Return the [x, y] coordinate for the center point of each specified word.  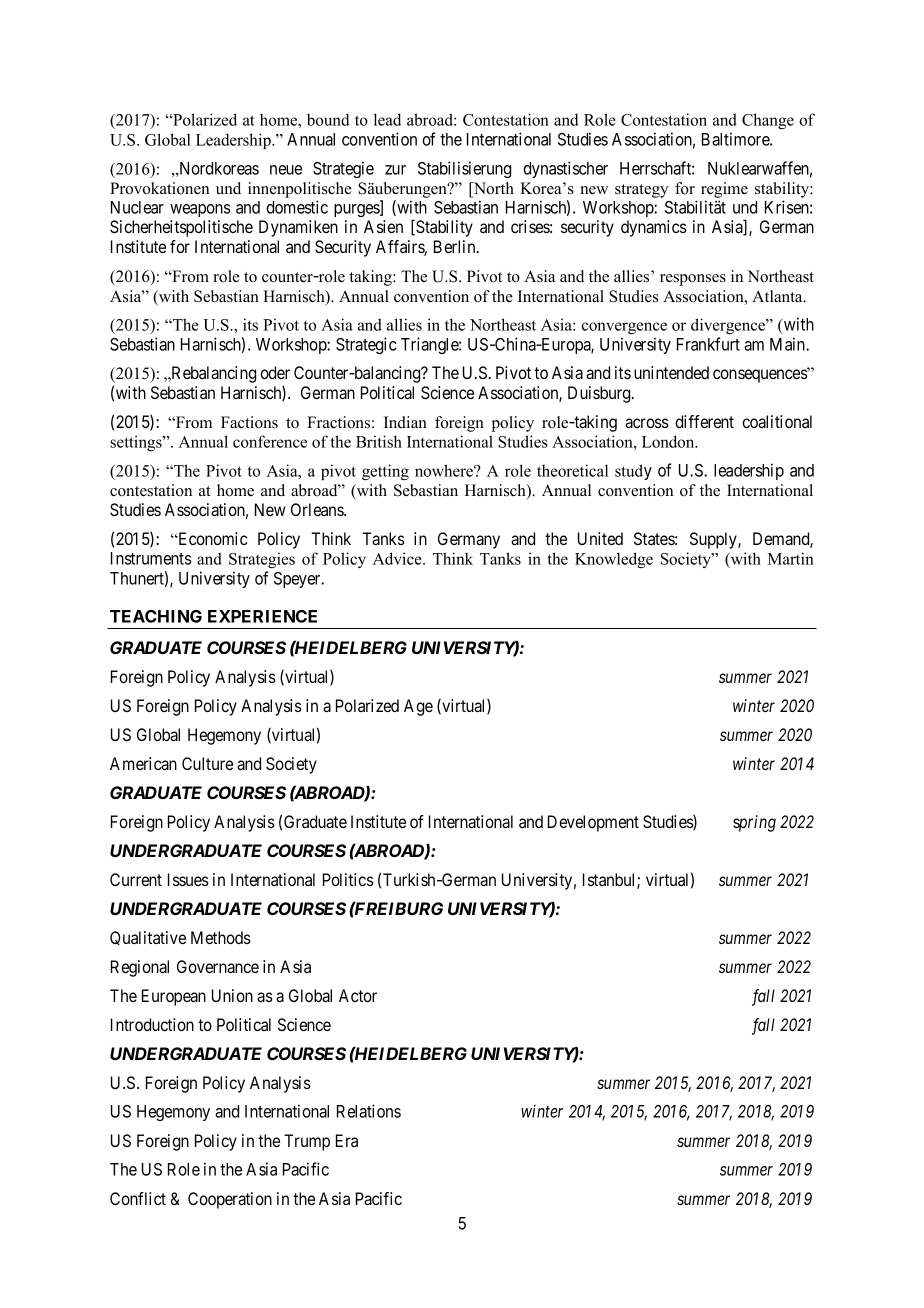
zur [395, 170]
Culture [207, 763]
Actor [358, 995]
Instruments [151, 558]
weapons [200, 210]
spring [754, 823]
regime [724, 190]
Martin [791, 558]
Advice [398, 558]
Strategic [366, 345]
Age [418, 707]
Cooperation [230, 1200]
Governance [218, 966]
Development [593, 823]
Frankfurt [708, 344]
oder [275, 372]
